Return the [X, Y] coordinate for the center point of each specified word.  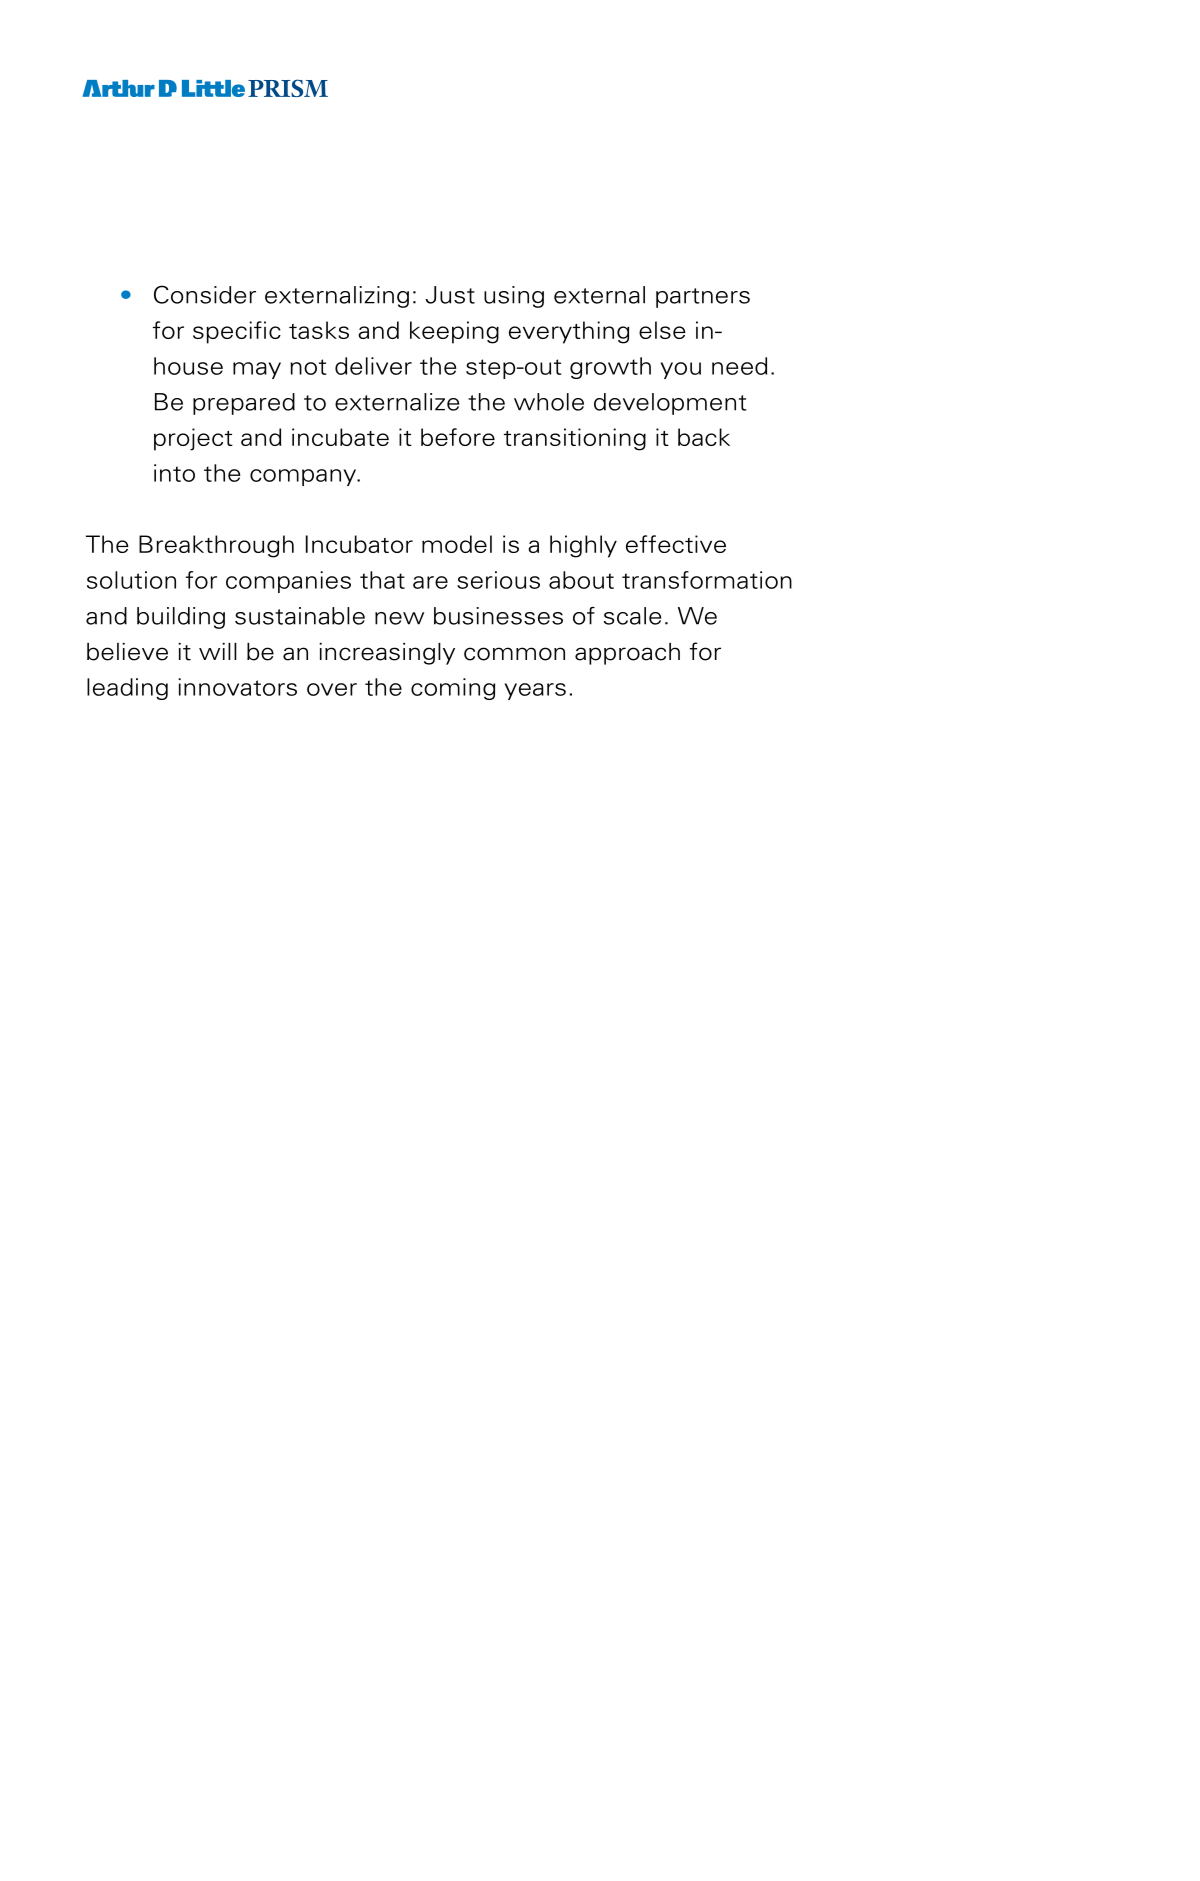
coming [453, 689]
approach [627, 654]
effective [676, 544]
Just [450, 295]
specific [237, 332]
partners [703, 298]
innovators [237, 687]
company [304, 477]
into [174, 473]
